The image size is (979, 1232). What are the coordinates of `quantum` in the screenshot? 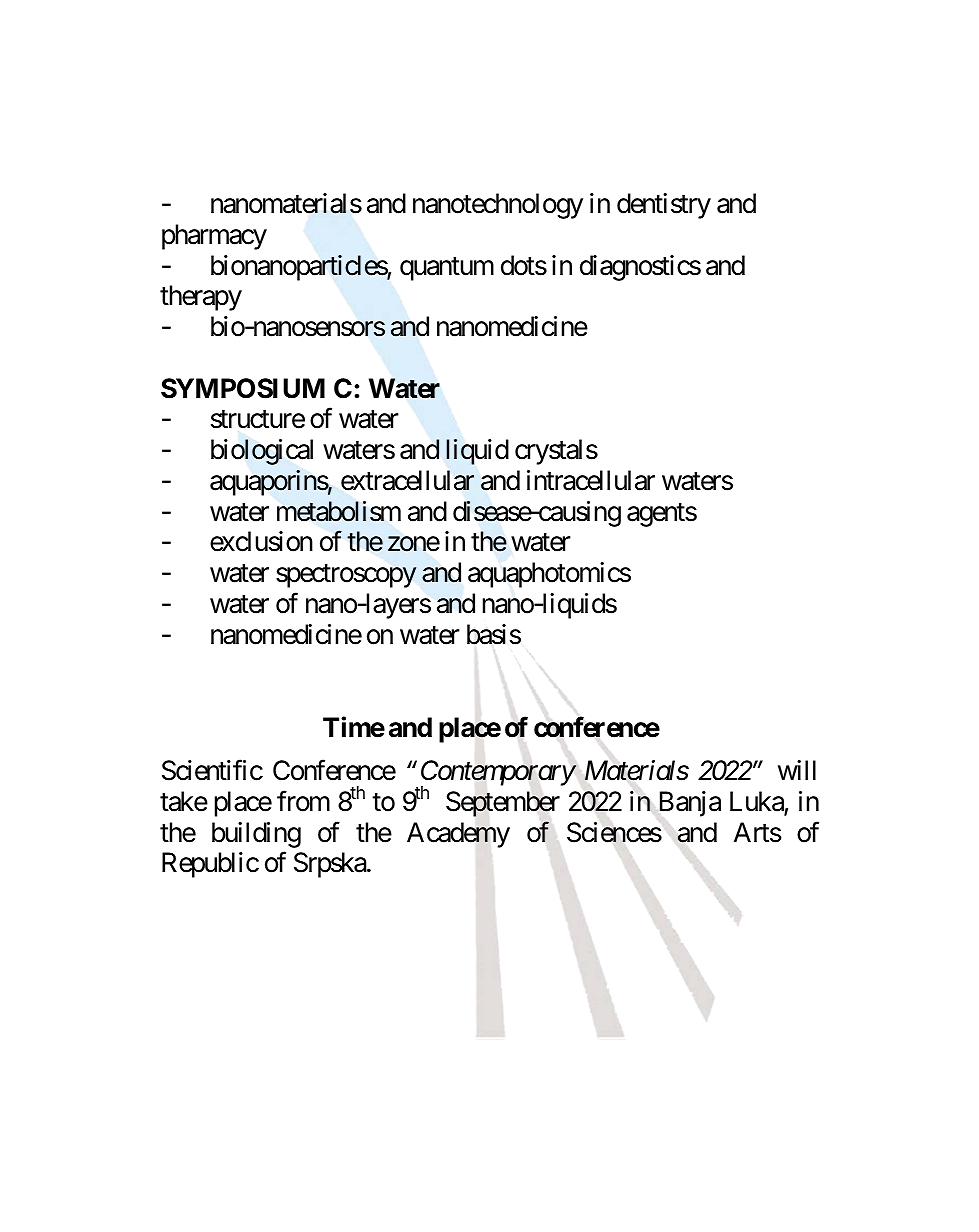 It's located at (447, 269).
